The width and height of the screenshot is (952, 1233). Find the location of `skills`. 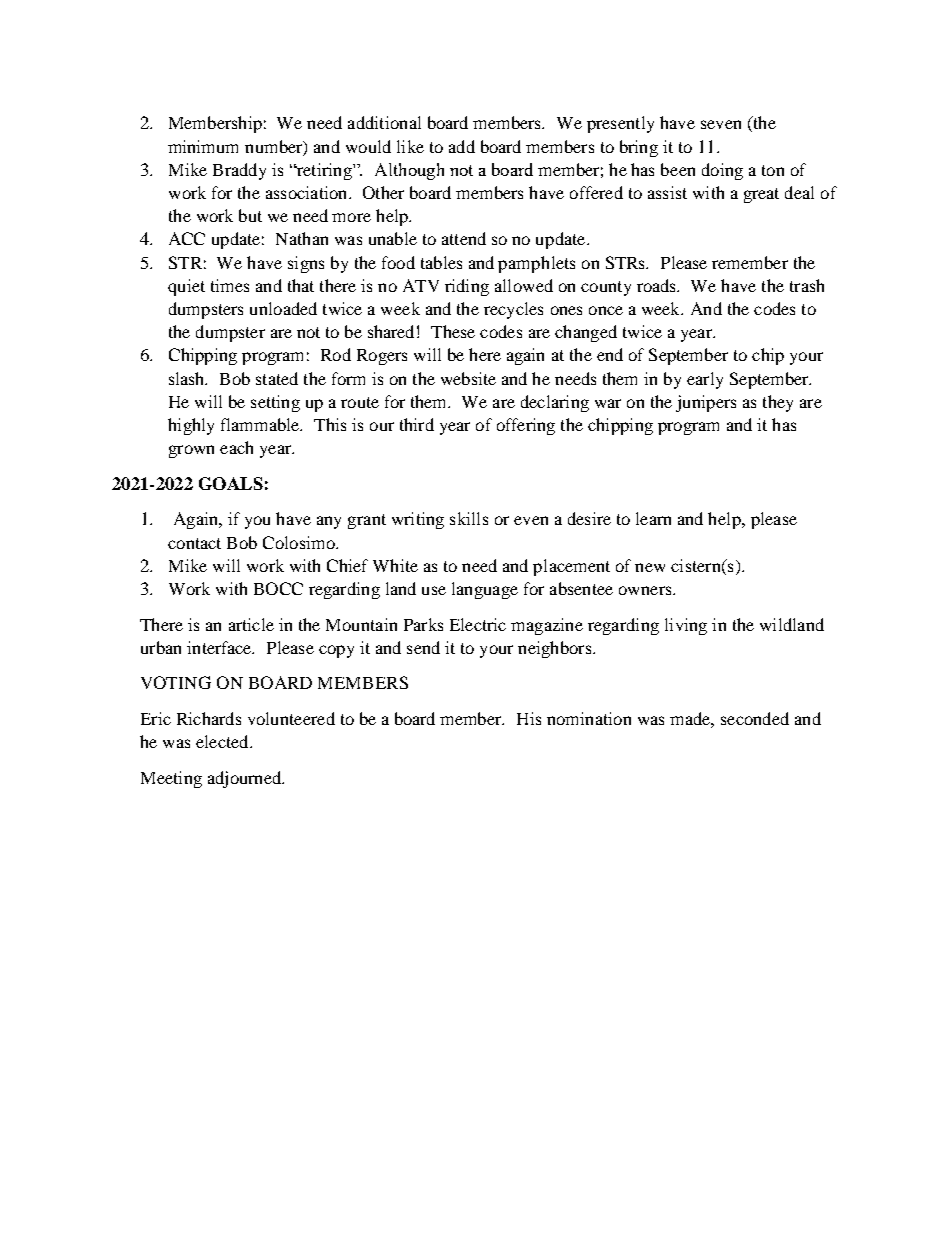

skills is located at coordinates (469, 518).
